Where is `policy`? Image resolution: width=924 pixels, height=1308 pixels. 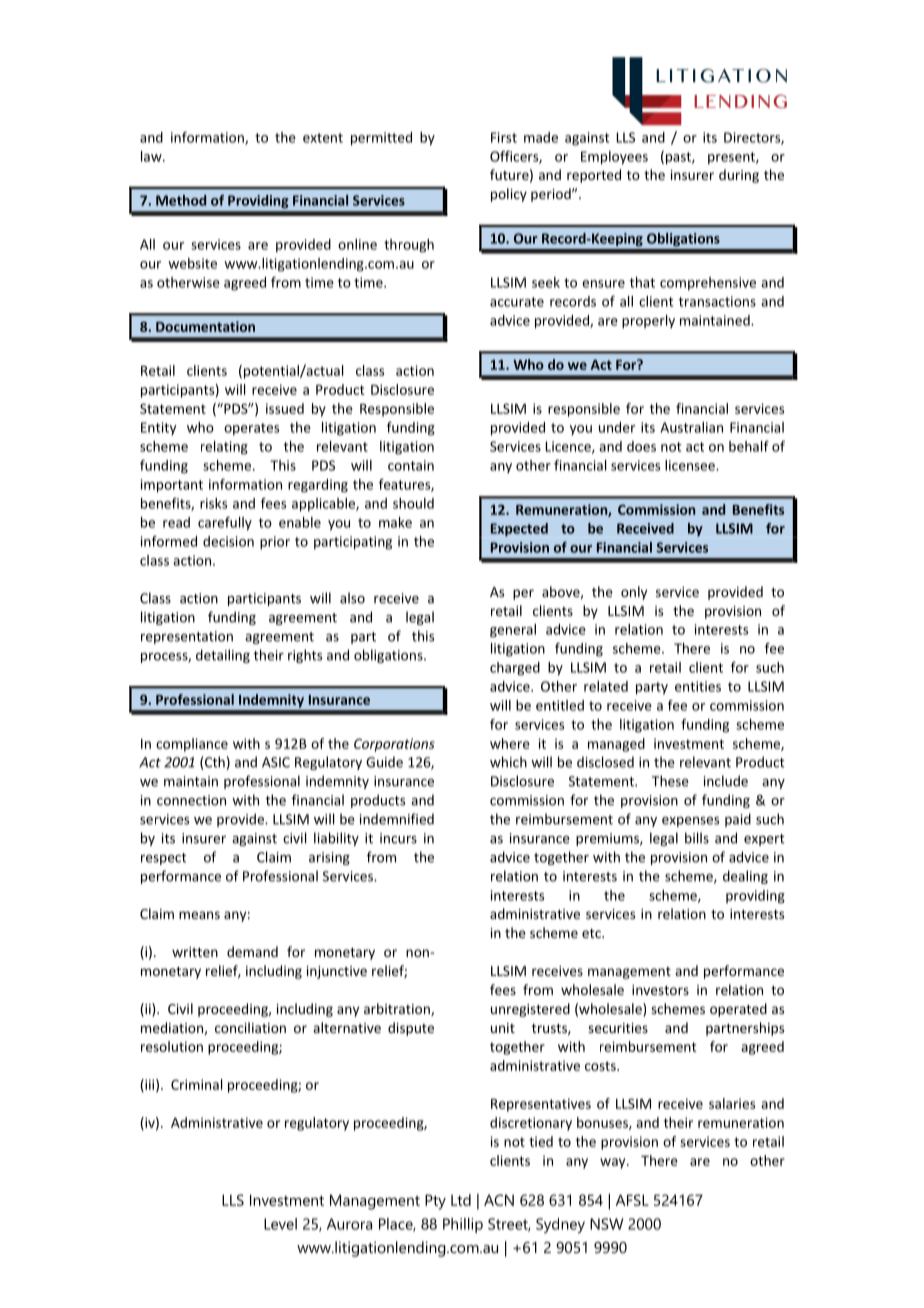
policy is located at coordinates (509, 195).
